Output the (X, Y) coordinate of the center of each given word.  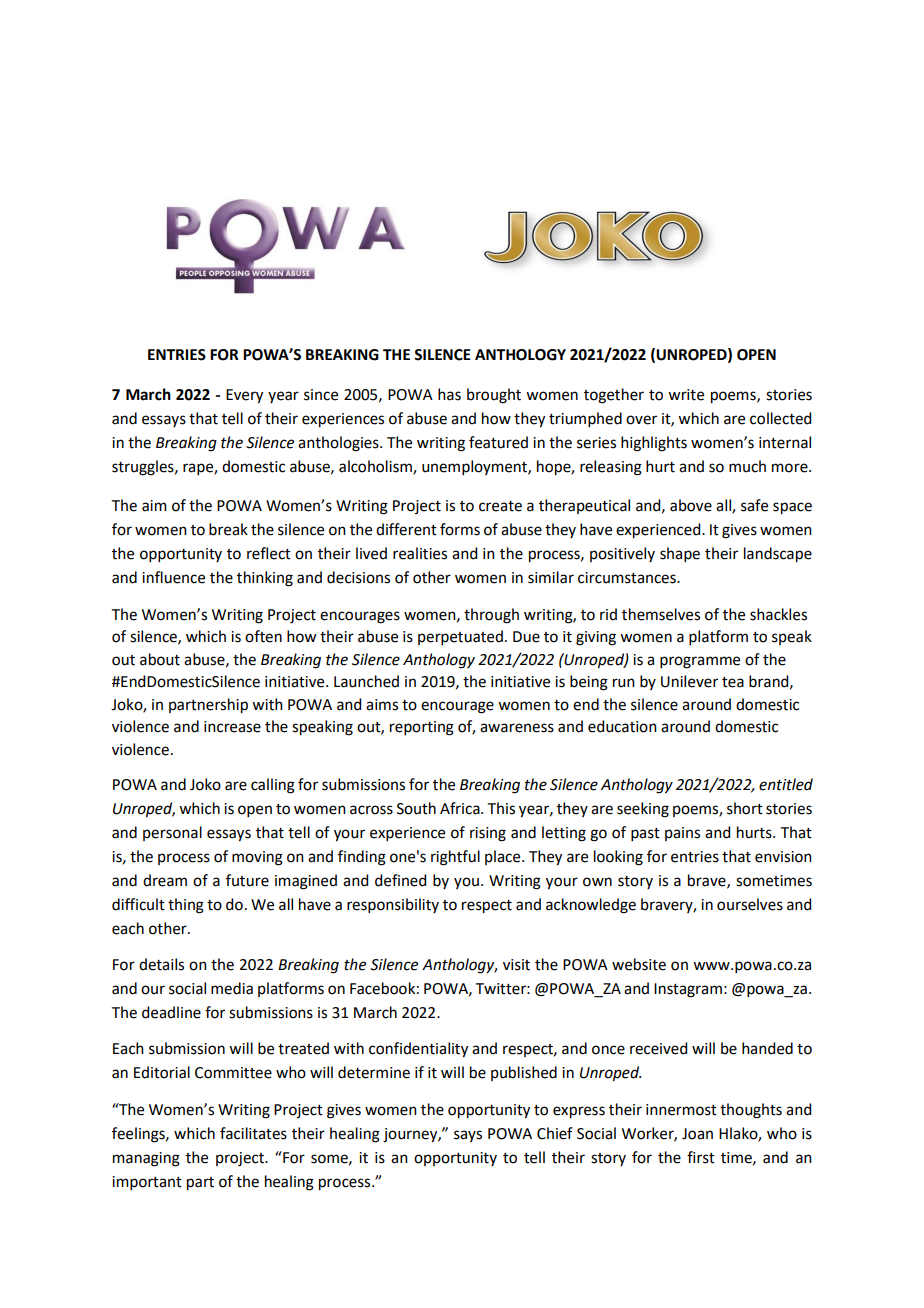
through (491, 616)
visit (516, 965)
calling (273, 786)
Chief (555, 1133)
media (232, 988)
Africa (461, 808)
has (449, 394)
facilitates (253, 1133)
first (701, 1157)
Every (244, 396)
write (686, 395)
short (745, 808)
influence (173, 577)
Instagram (688, 990)
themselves (661, 614)
